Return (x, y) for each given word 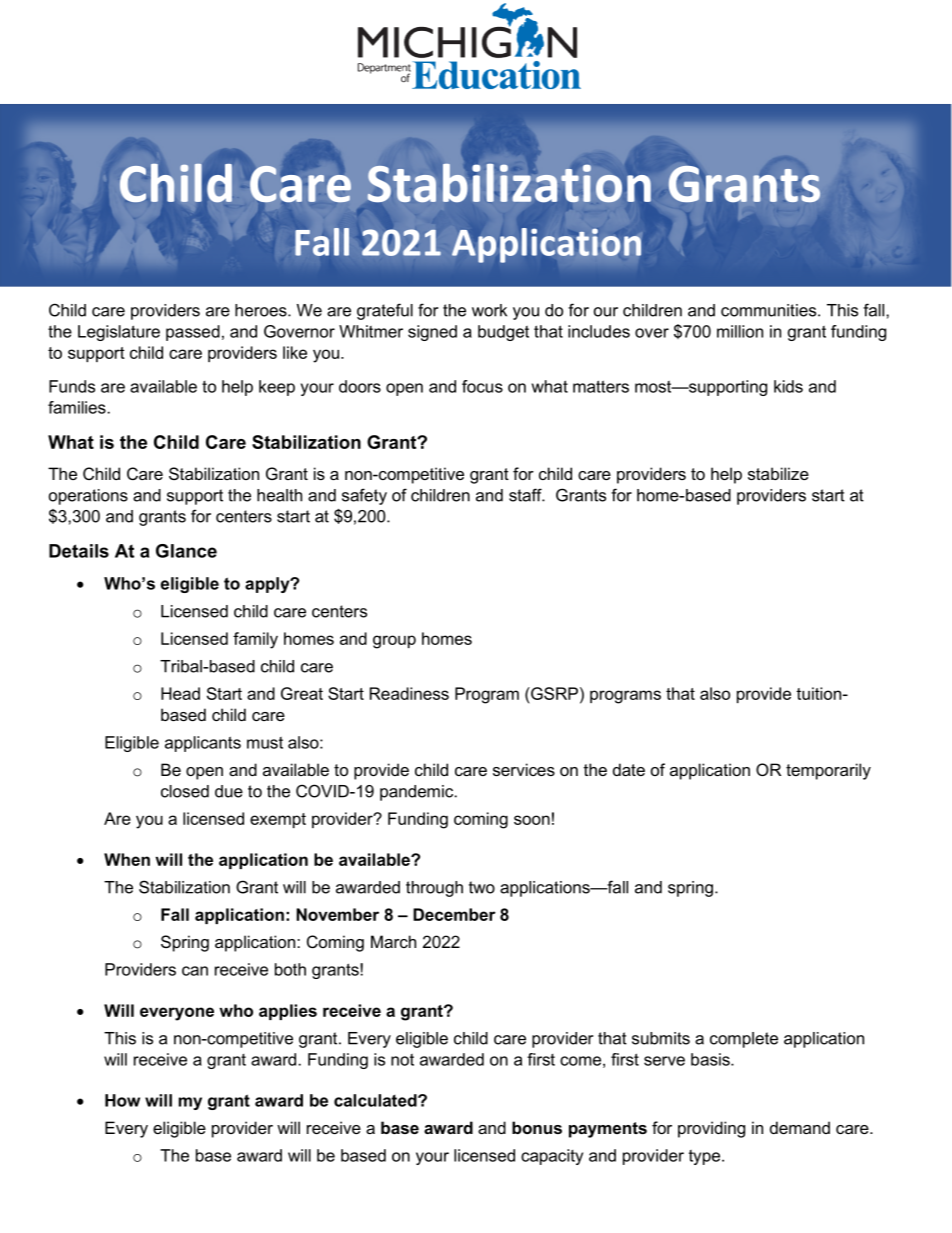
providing (711, 1129)
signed (432, 333)
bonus (537, 1127)
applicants (203, 744)
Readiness (409, 693)
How (122, 1100)
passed (193, 333)
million (740, 331)
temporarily (828, 771)
